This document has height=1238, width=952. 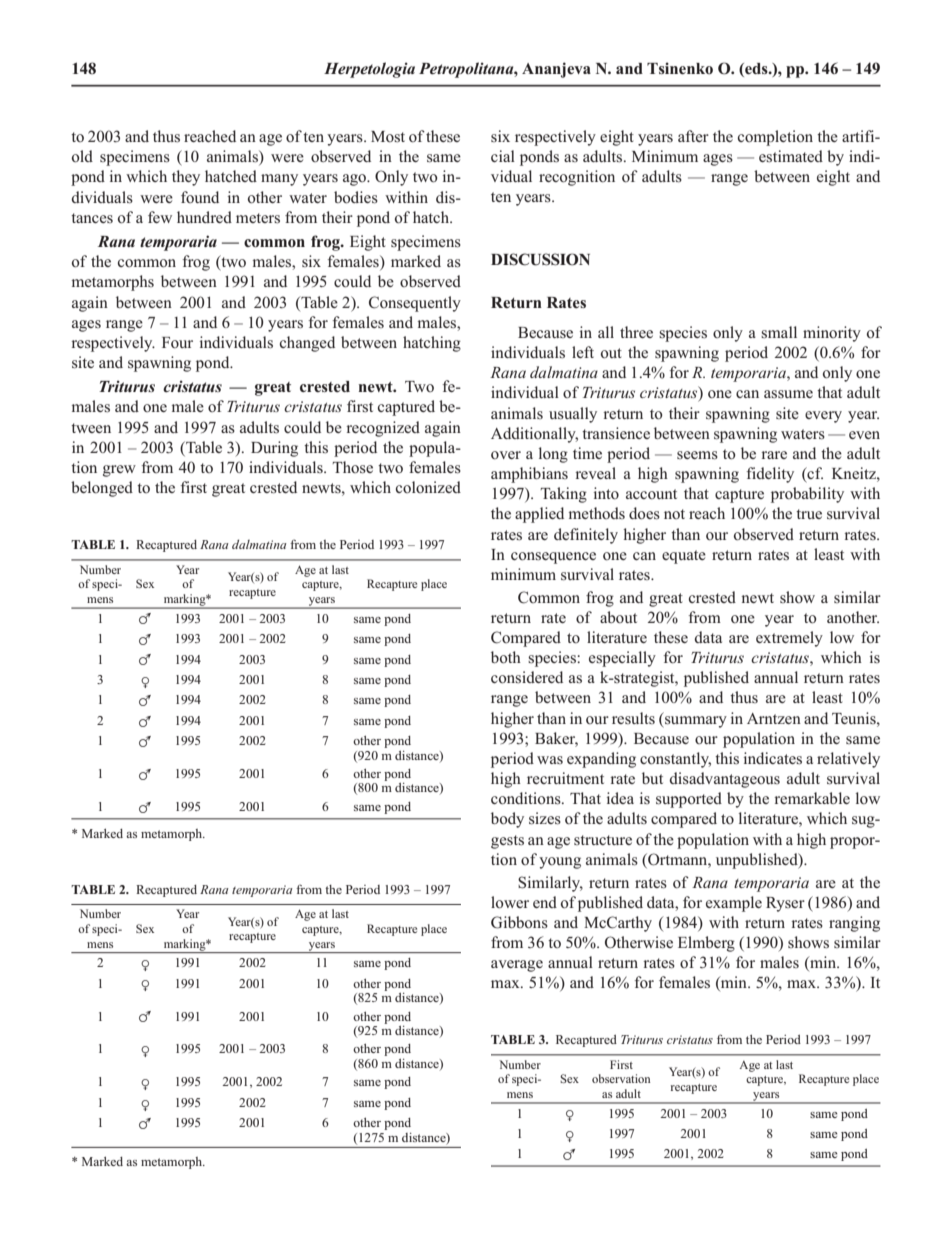 I want to click on body, so click(x=507, y=820).
